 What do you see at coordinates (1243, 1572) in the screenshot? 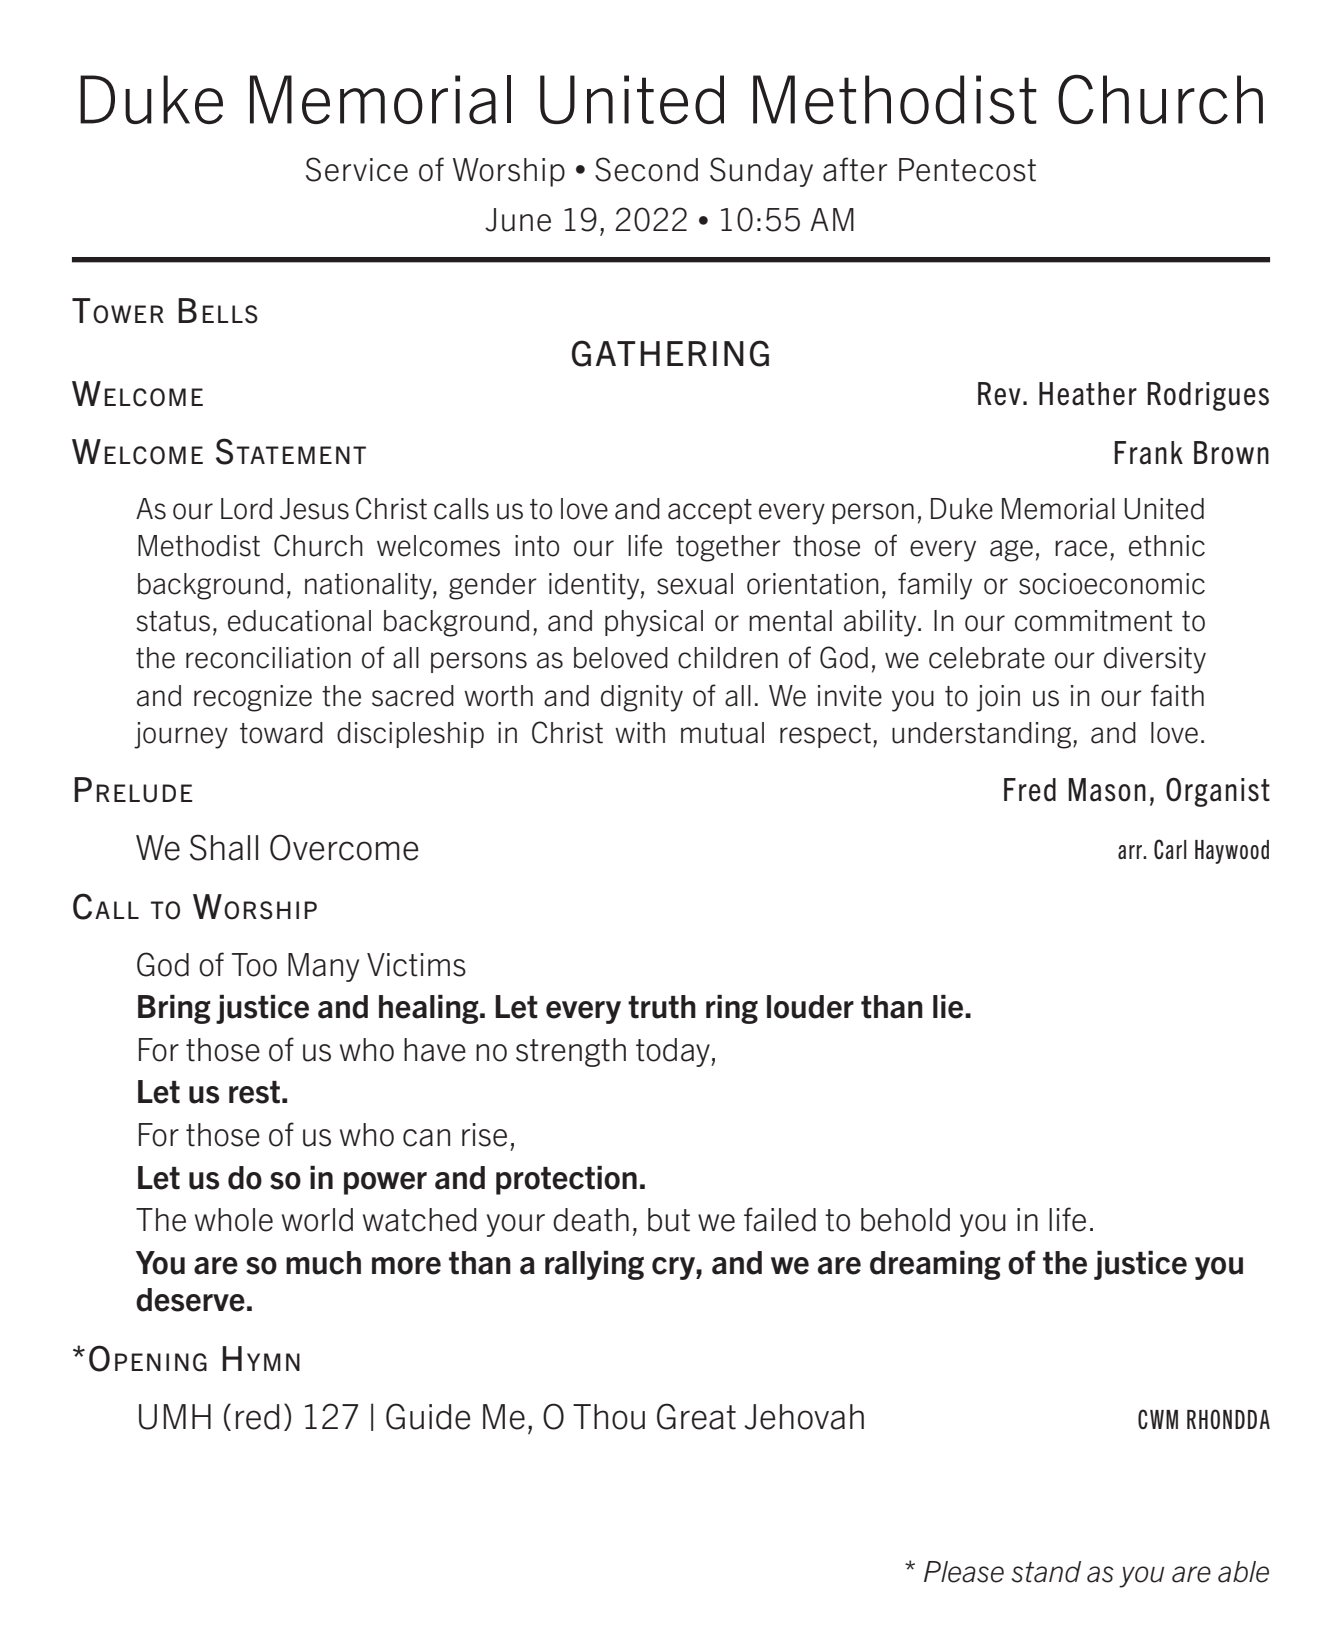
I see `able` at bounding box center [1243, 1572].
